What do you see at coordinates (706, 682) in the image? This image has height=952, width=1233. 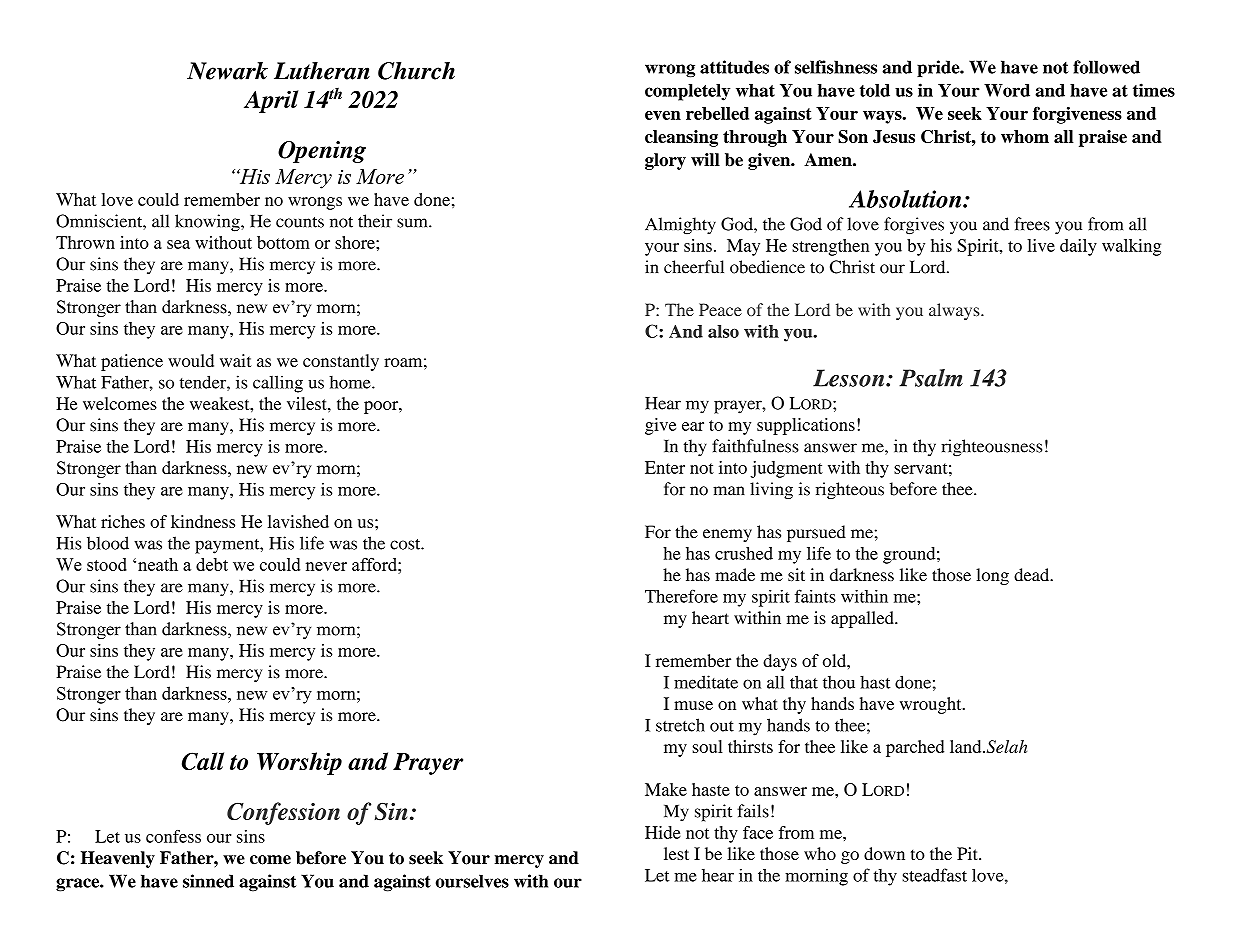 I see `meditate` at bounding box center [706, 682].
